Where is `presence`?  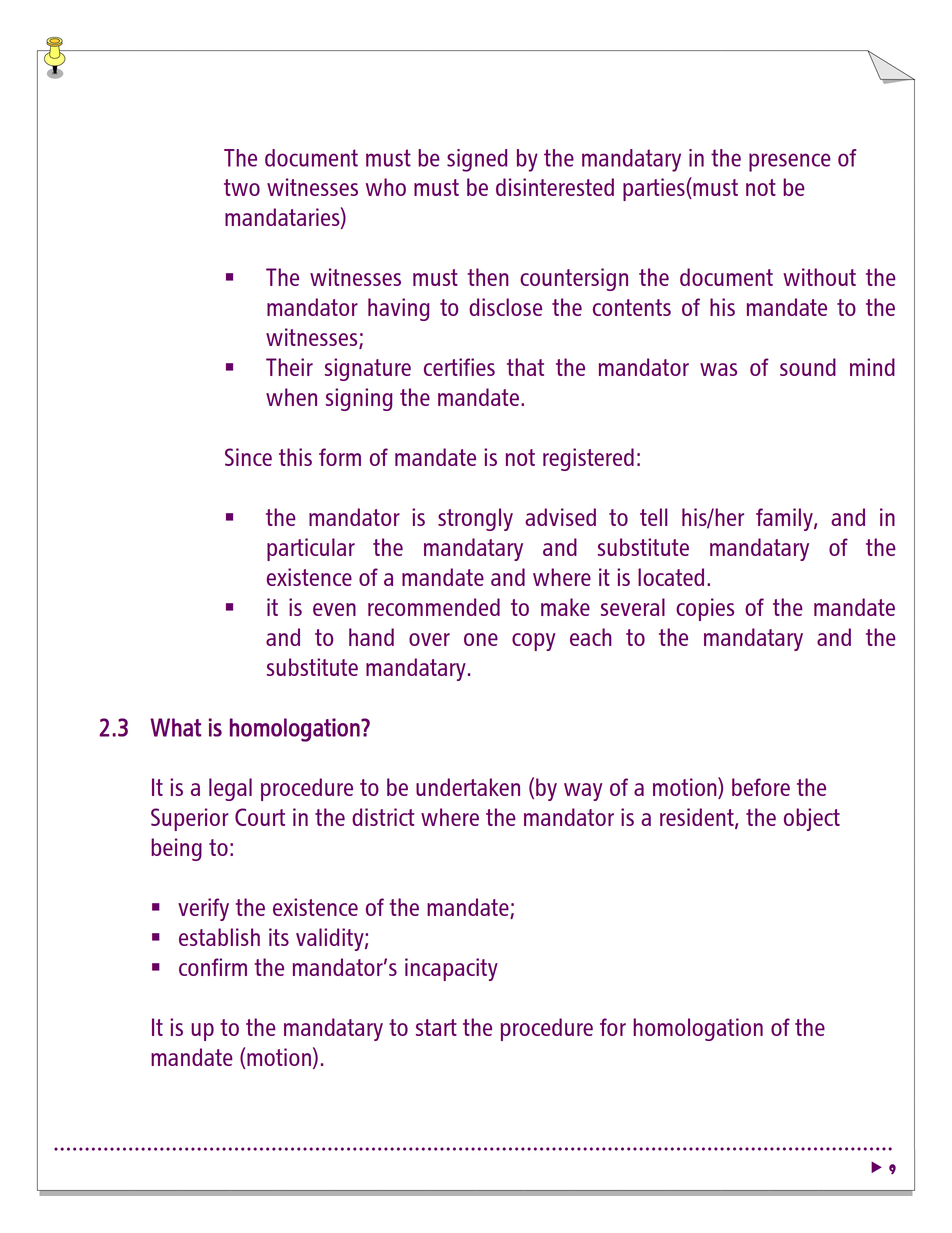
presence is located at coordinates (790, 162).
